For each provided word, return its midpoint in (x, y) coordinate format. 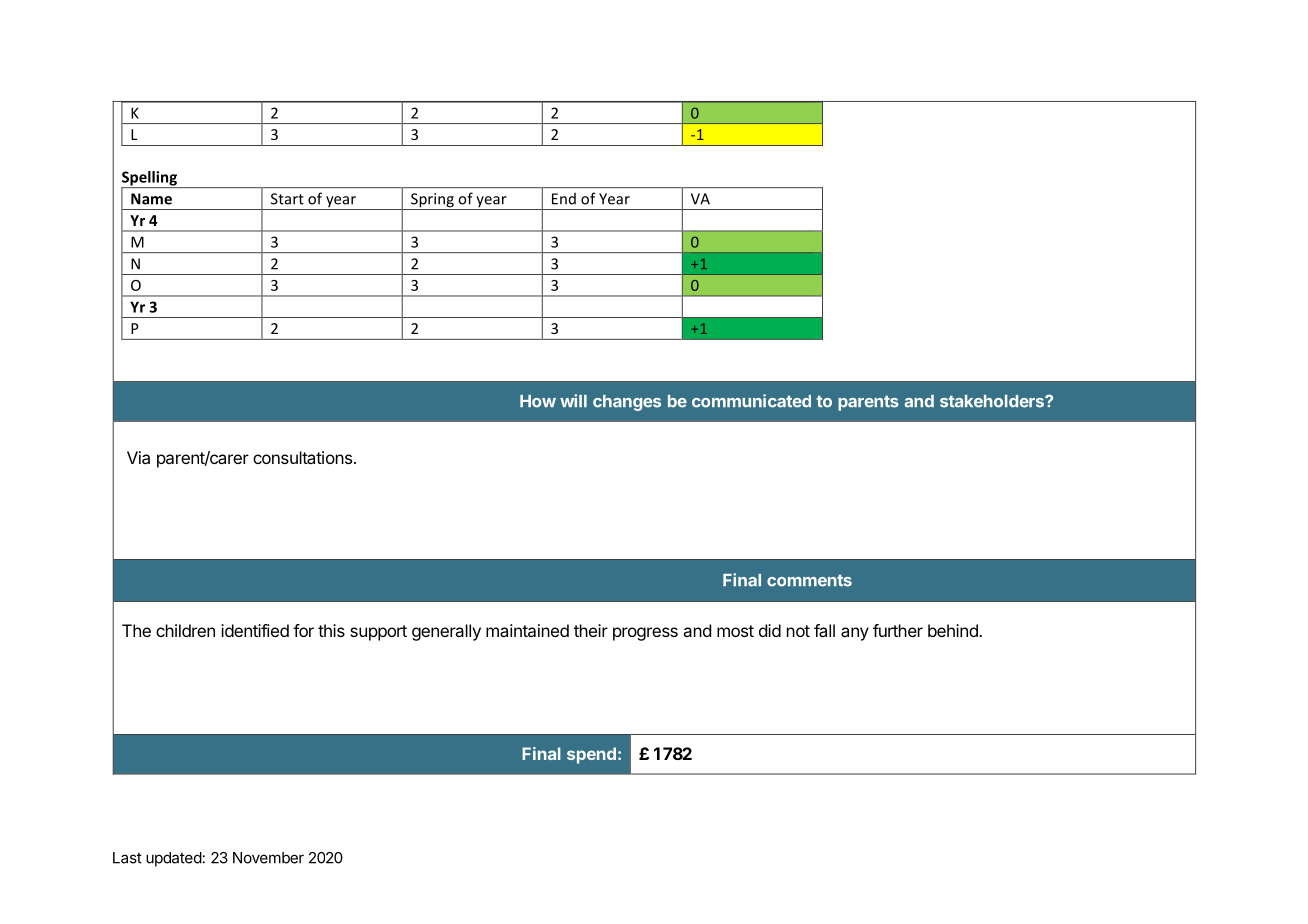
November (268, 858)
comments (809, 580)
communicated (751, 401)
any (855, 634)
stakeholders (993, 401)
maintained (527, 630)
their (591, 630)
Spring (432, 201)
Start (287, 199)
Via (138, 457)
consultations (302, 457)
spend (591, 755)
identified (255, 630)
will (573, 400)
